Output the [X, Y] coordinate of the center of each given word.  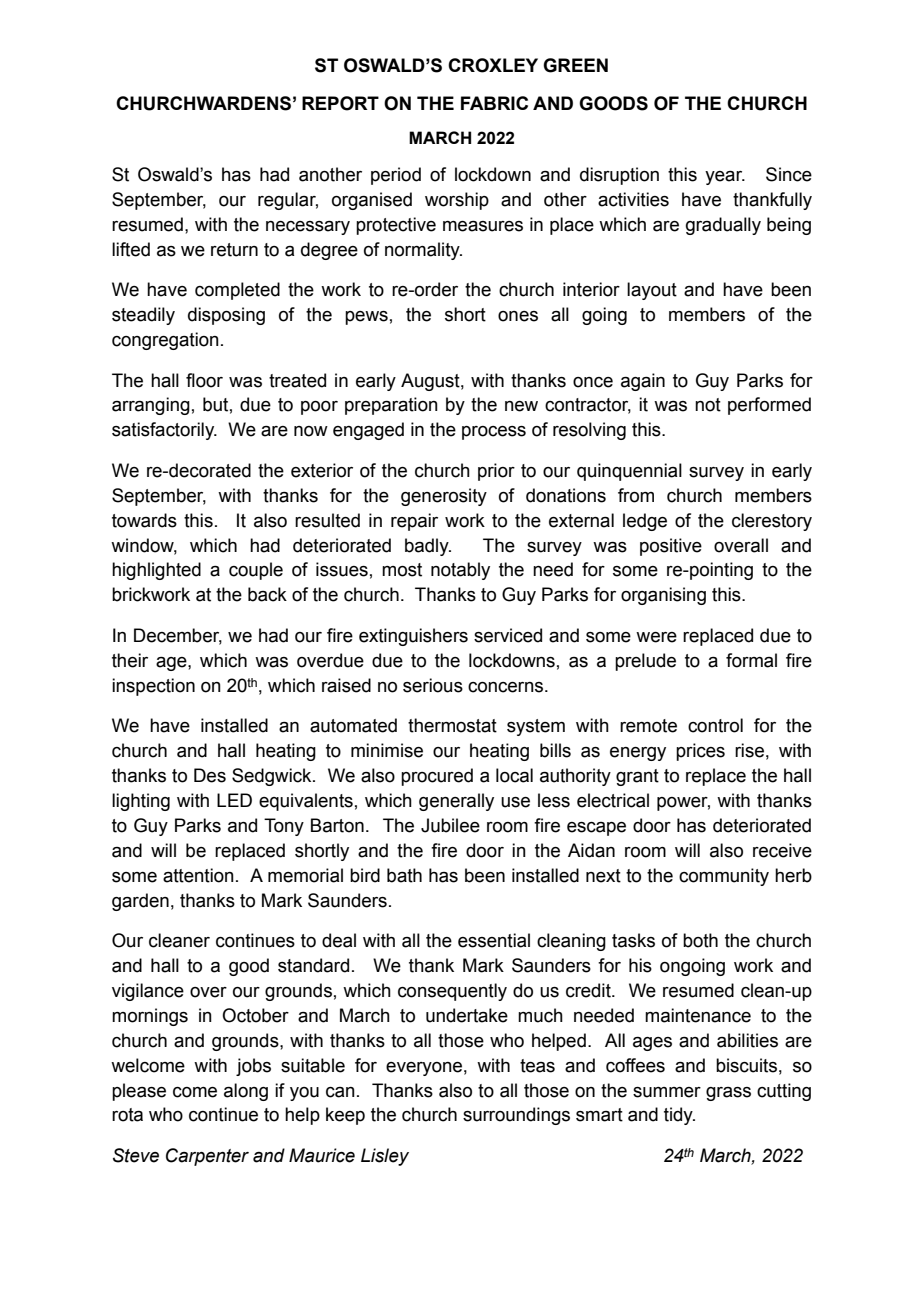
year [725, 178]
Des [210, 775]
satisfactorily [164, 431]
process [494, 433]
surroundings [516, 1116]
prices [700, 752]
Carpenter [207, 1157]
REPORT [340, 103]
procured [437, 777]
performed [769, 406]
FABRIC [494, 103]
